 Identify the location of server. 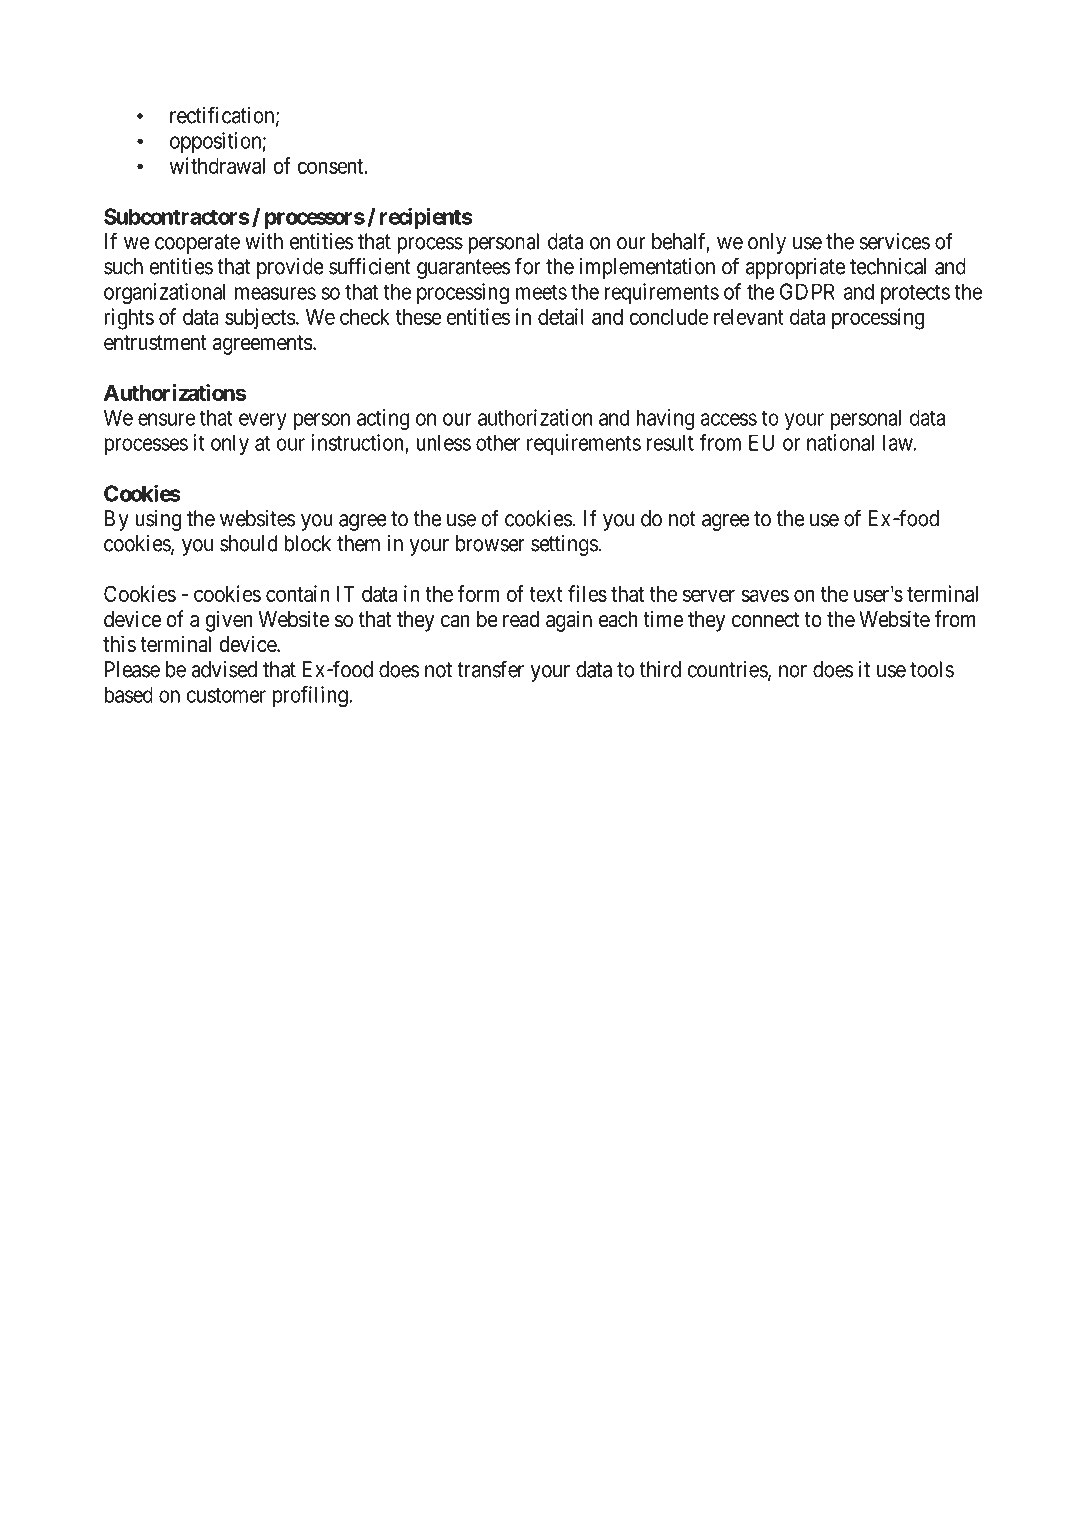
(709, 595).
